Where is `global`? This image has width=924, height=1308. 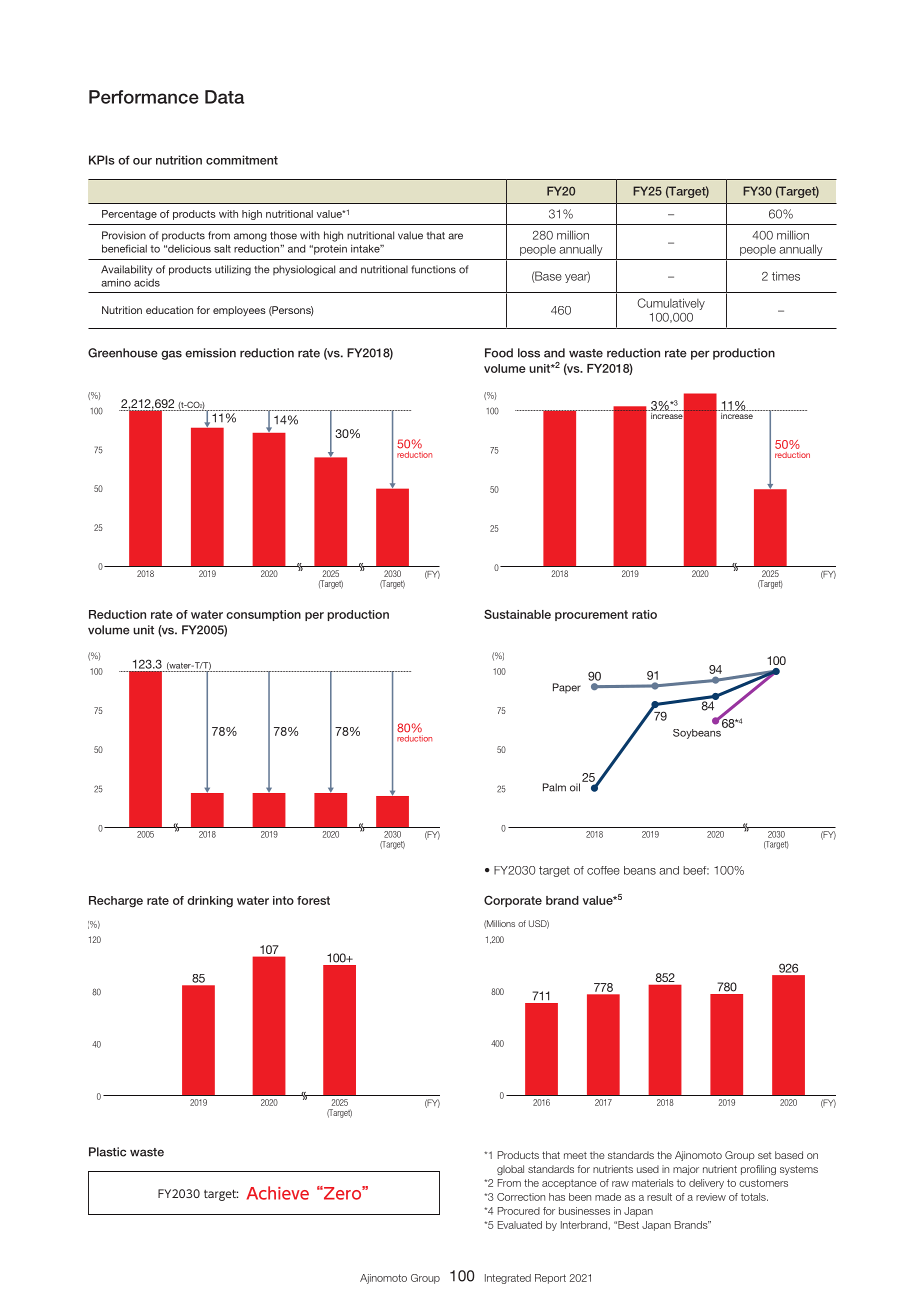
global is located at coordinates (510, 1170).
